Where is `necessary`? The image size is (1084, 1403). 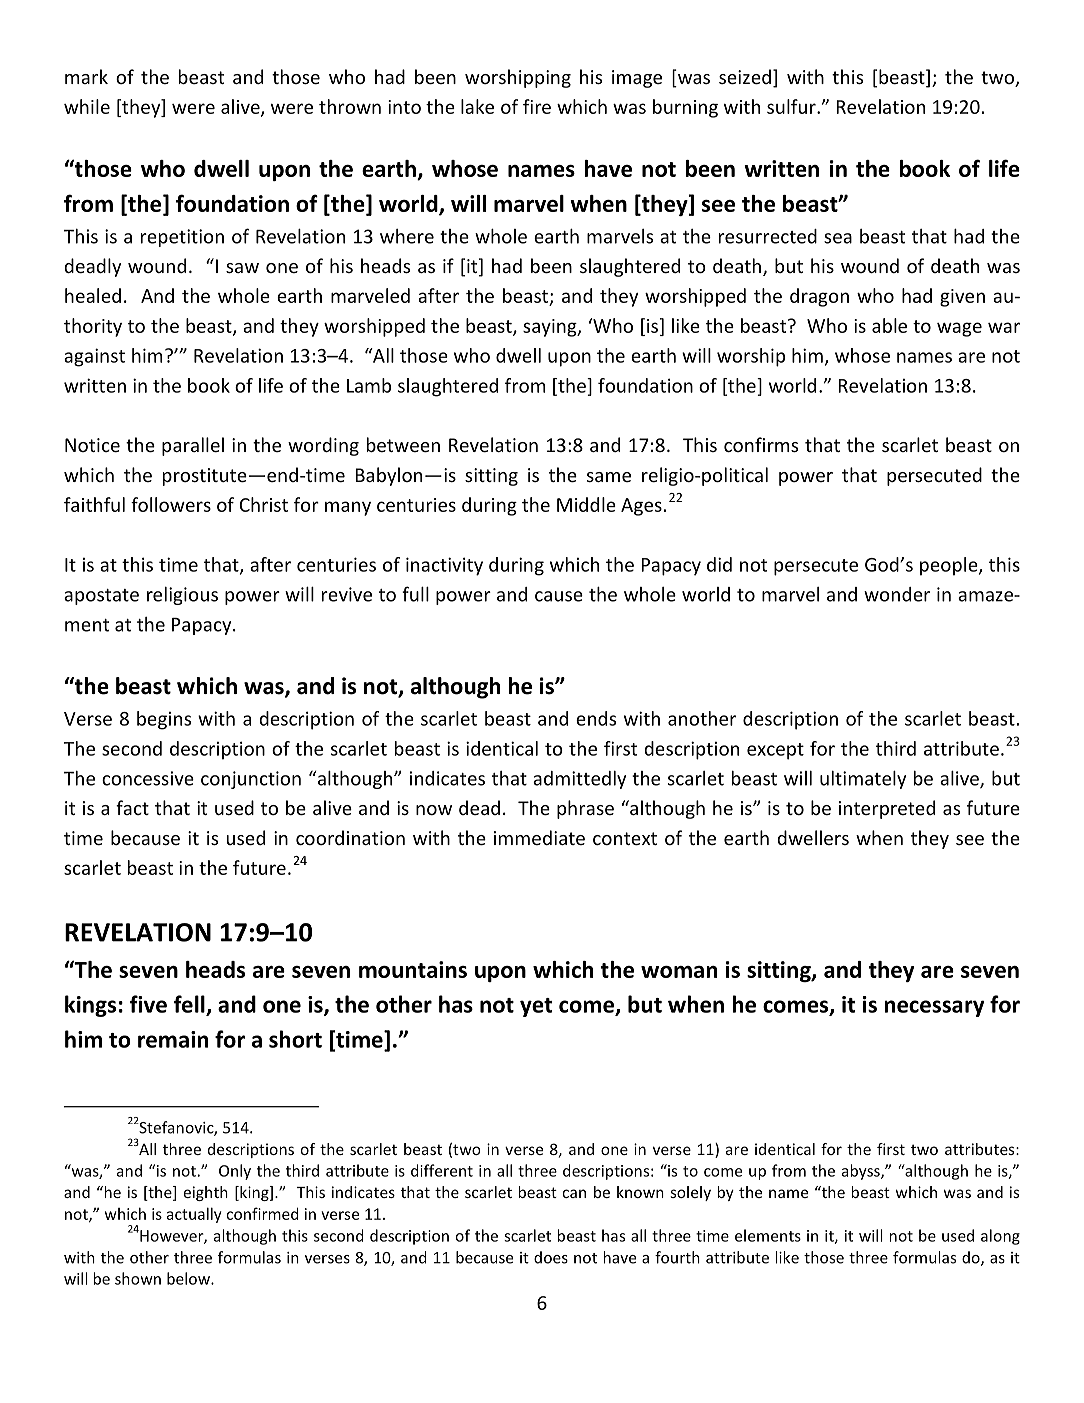 necessary is located at coordinates (934, 1008).
